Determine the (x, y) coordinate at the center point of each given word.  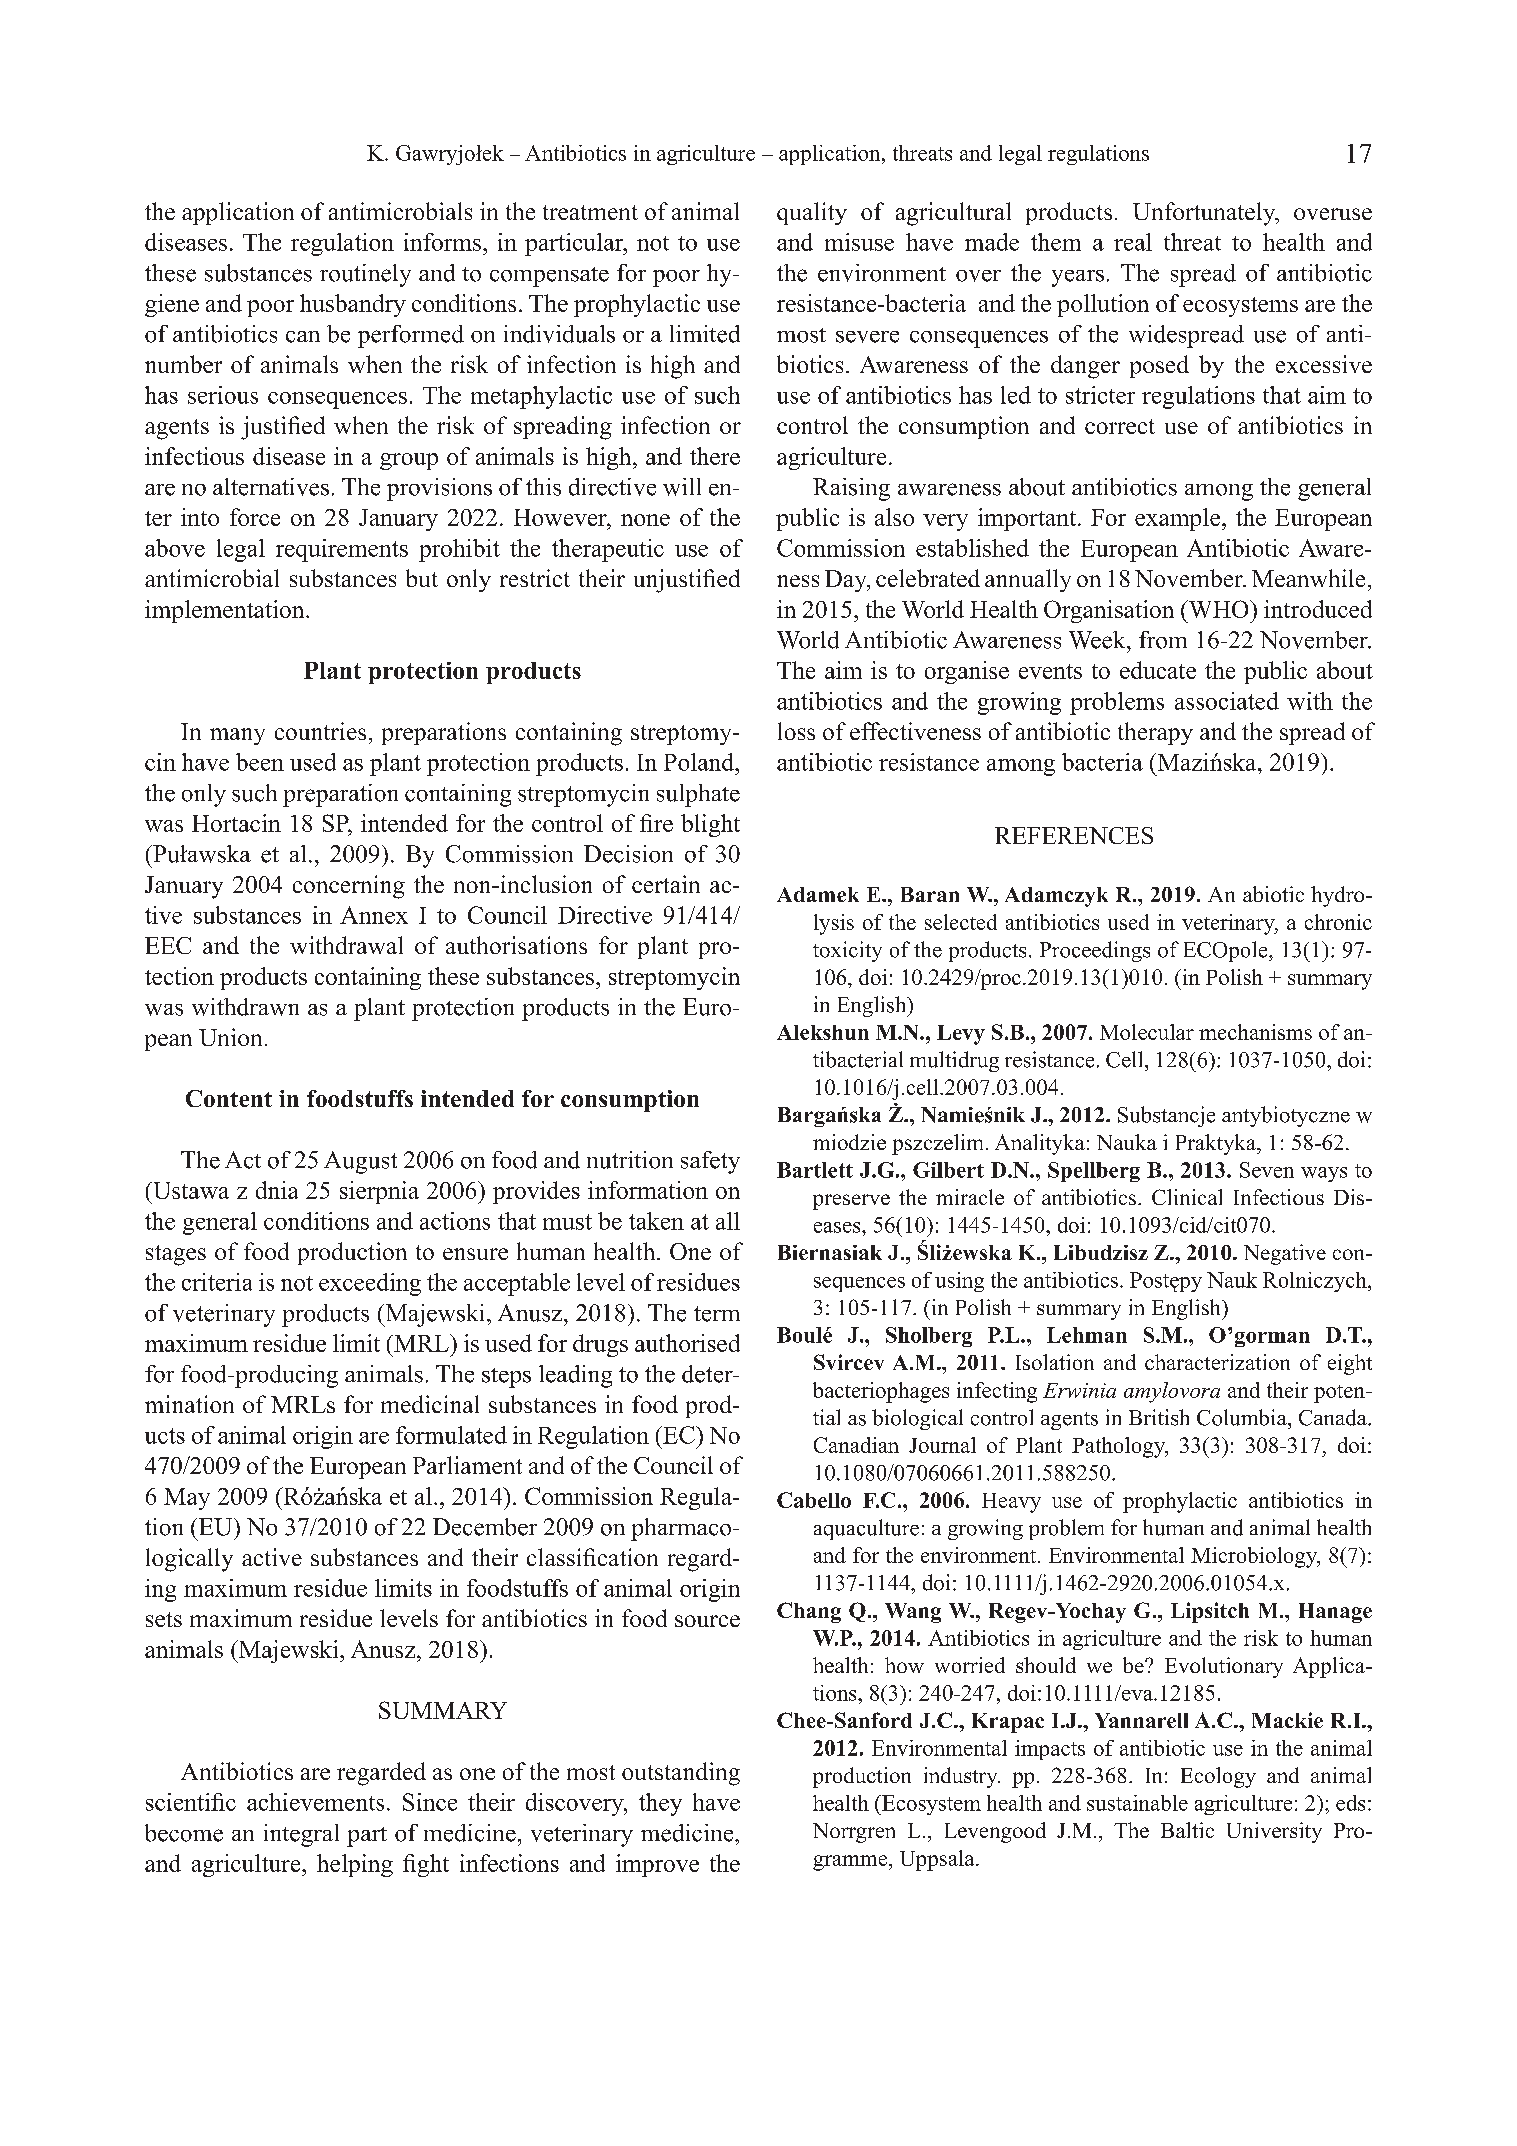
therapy (1155, 733)
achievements (315, 1802)
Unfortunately (1205, 214)
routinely (365, 275)
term (717, 1314)
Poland (700, 762)
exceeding (370, 1284)
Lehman (1087, 1335)
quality (812, 213)
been (260, 762)
